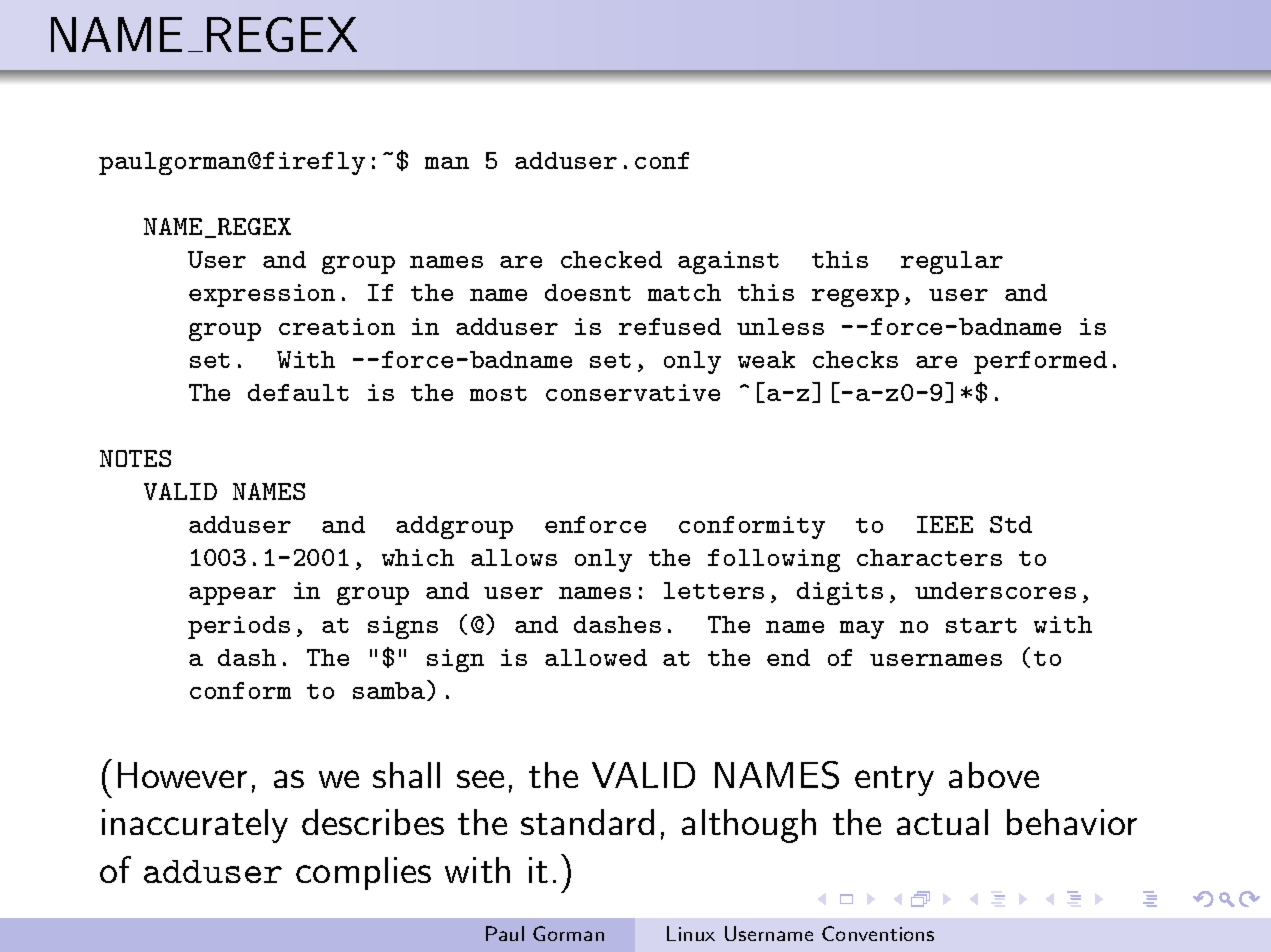 The image size is (1271, 952). Describe the element at coordinates (952, 262) in the document. I see `regular` at that location.
